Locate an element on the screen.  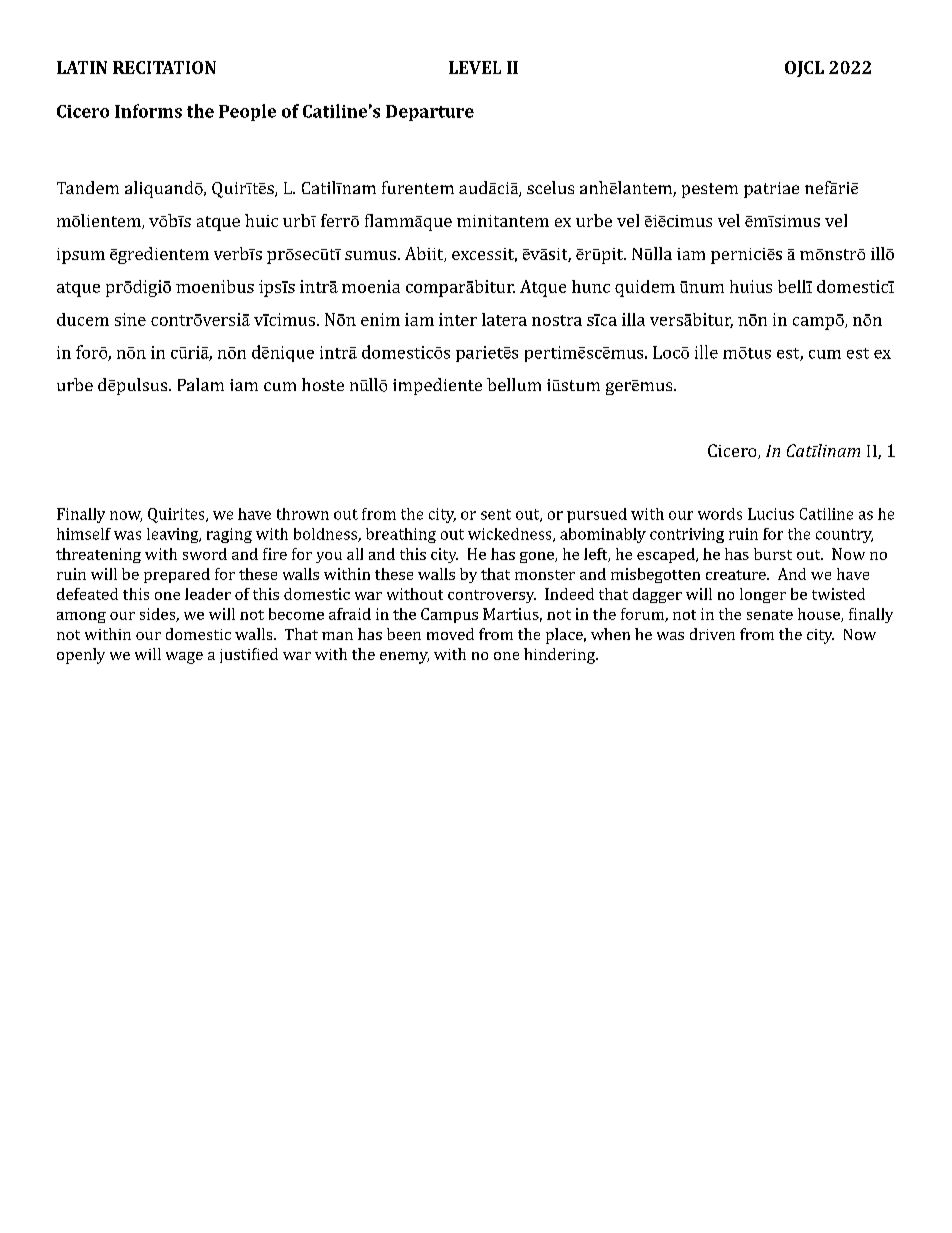
moved is located at coordinates (450, 634).
